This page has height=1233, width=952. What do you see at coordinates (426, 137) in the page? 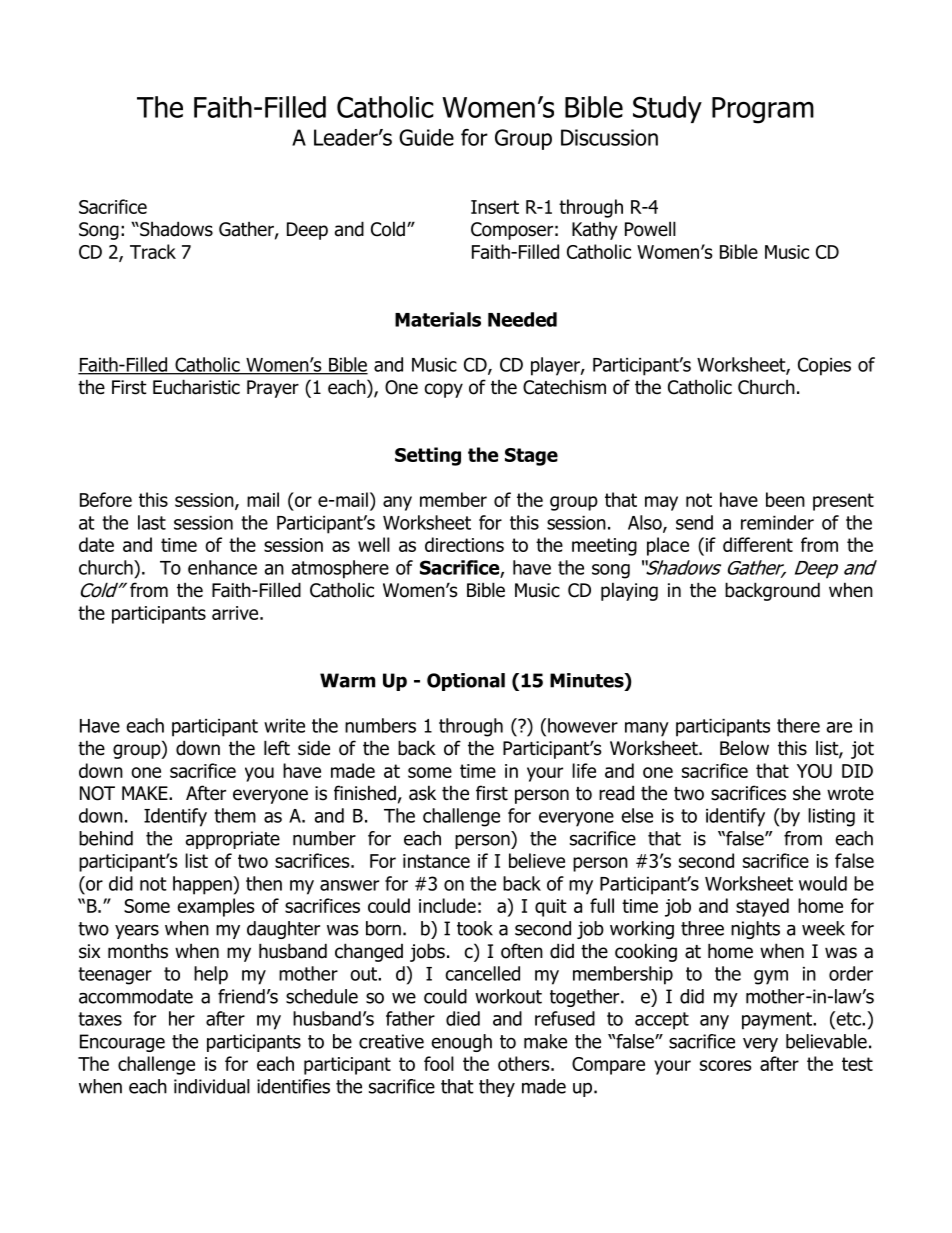
I see `Guide` at bounding box center [426, 137].
